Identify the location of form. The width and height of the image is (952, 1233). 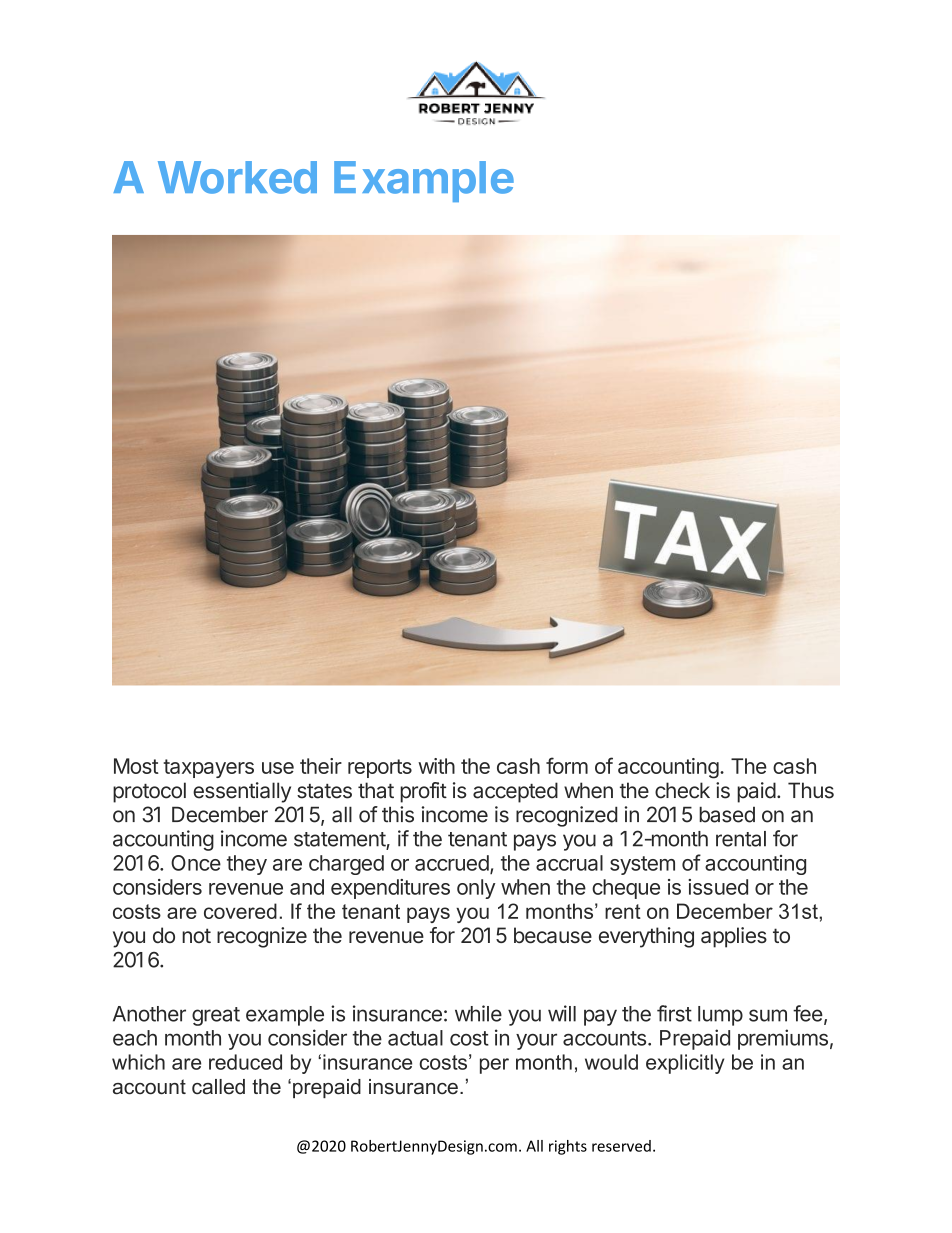
(567, 765).
